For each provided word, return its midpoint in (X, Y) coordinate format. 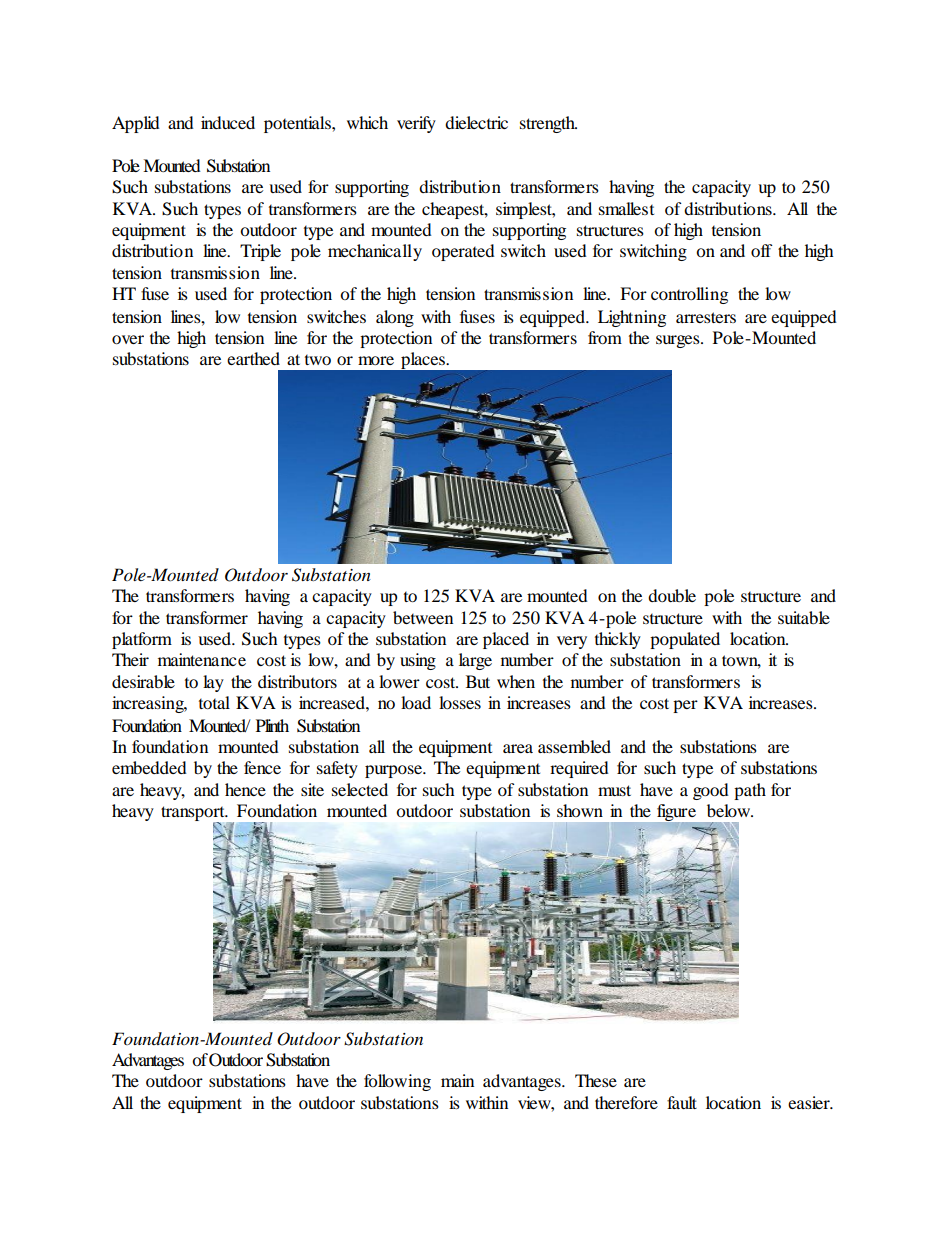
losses (460, 702)
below (730, 810)
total (214, 702)
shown (580, 810)
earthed (253, 358)
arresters (706, 317)
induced (228, 122)
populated (685, 640)
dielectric (476, 122)
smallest (626, 208)
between (423, 617)
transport (194, 814)
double (672, 595)
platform (142, 640)
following (397, 1082)
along (395, 318)
